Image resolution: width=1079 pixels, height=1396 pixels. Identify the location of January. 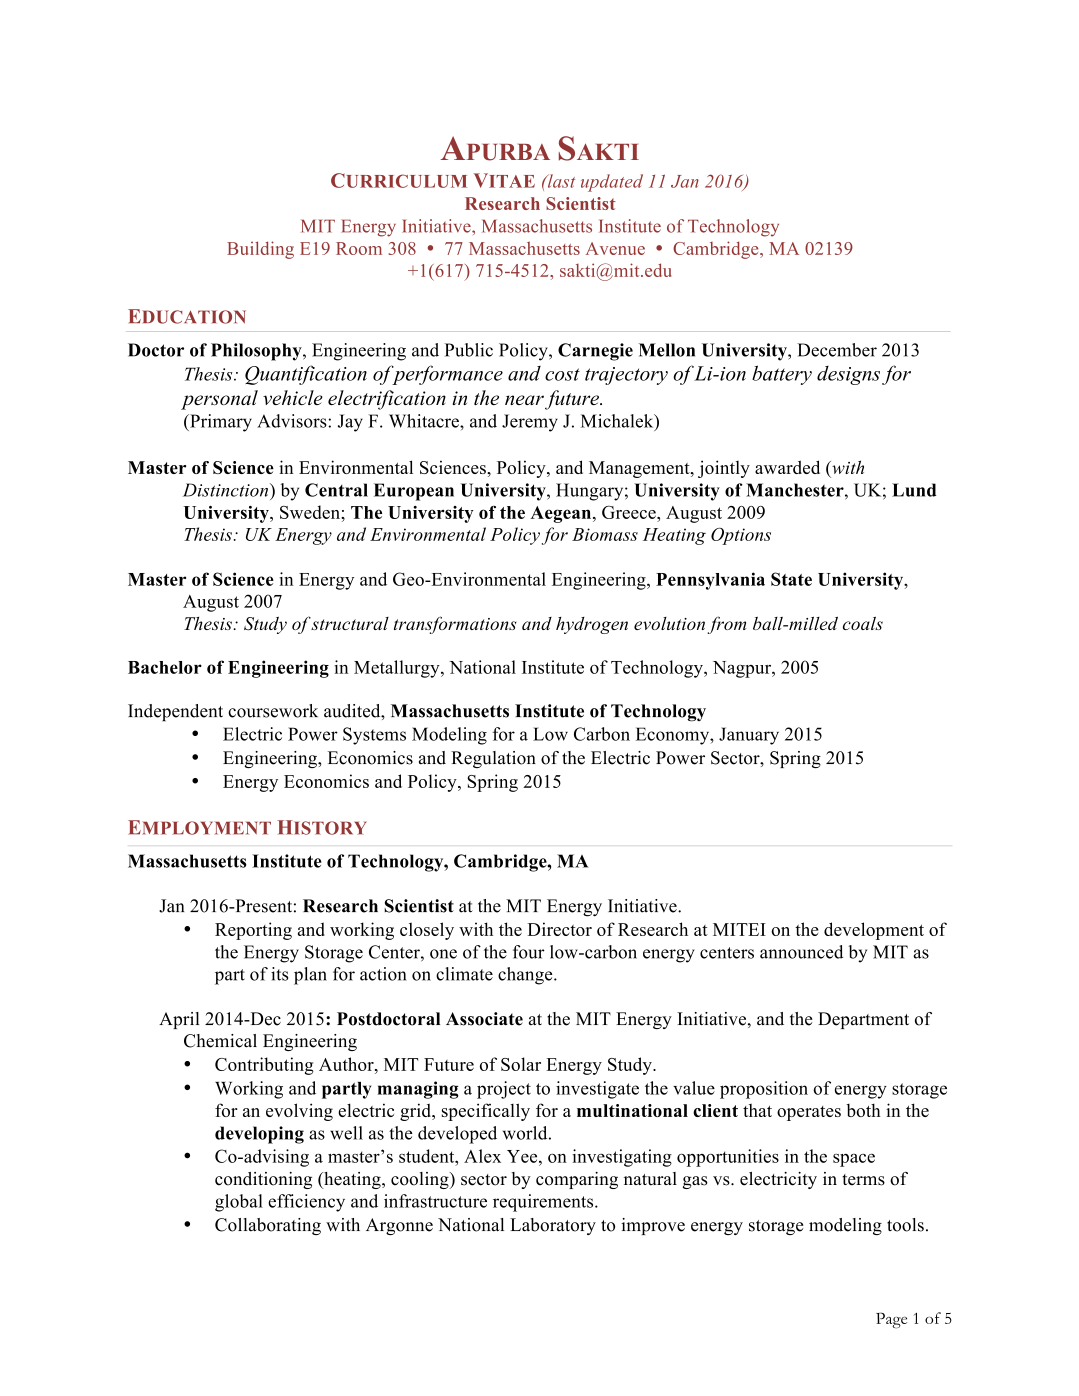
(749, 736).
